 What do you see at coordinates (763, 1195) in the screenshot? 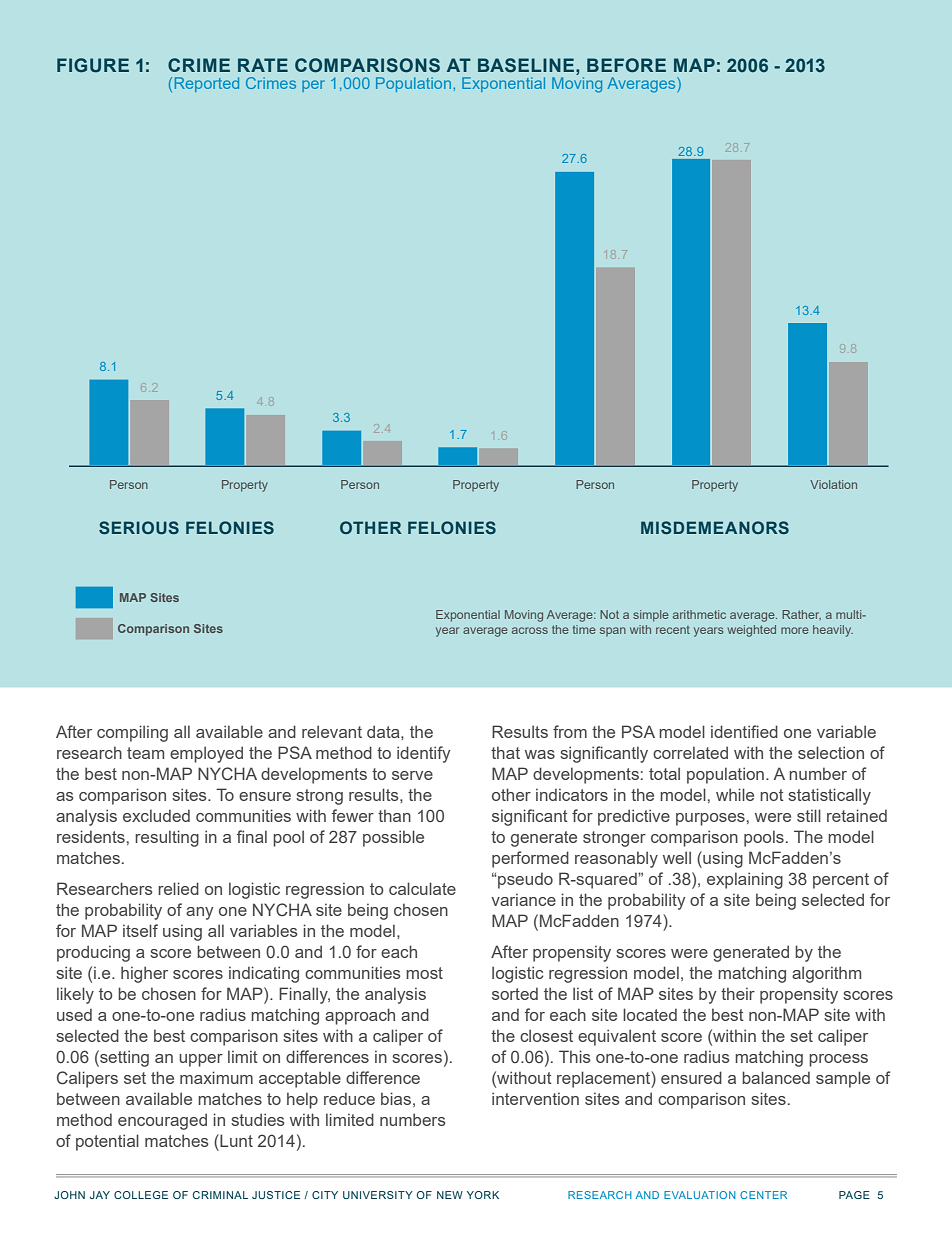
I see `CENTER` at bounding box center [763, 1195].
